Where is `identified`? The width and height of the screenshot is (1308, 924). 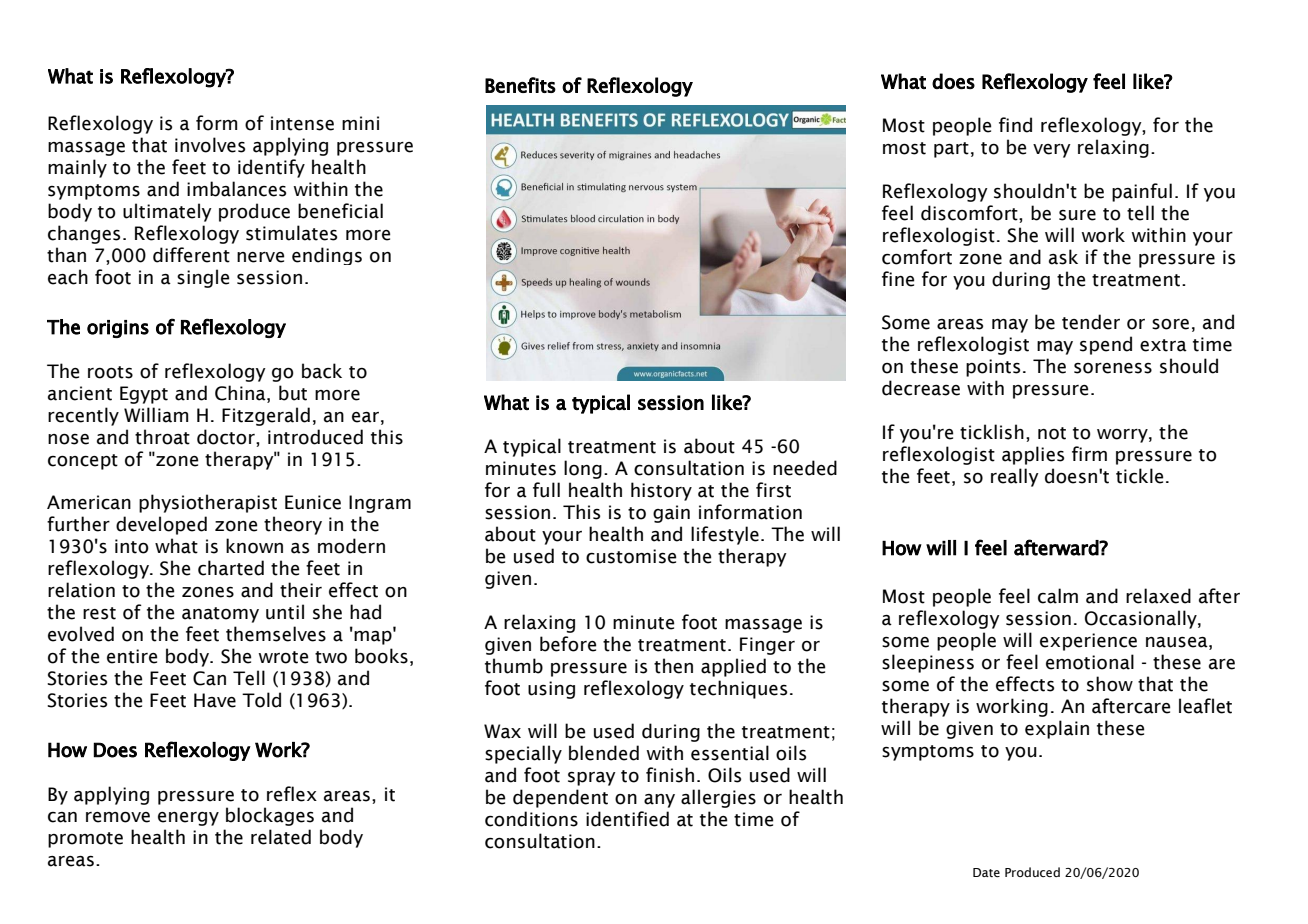 identified is located at coordinates (627, 819).
